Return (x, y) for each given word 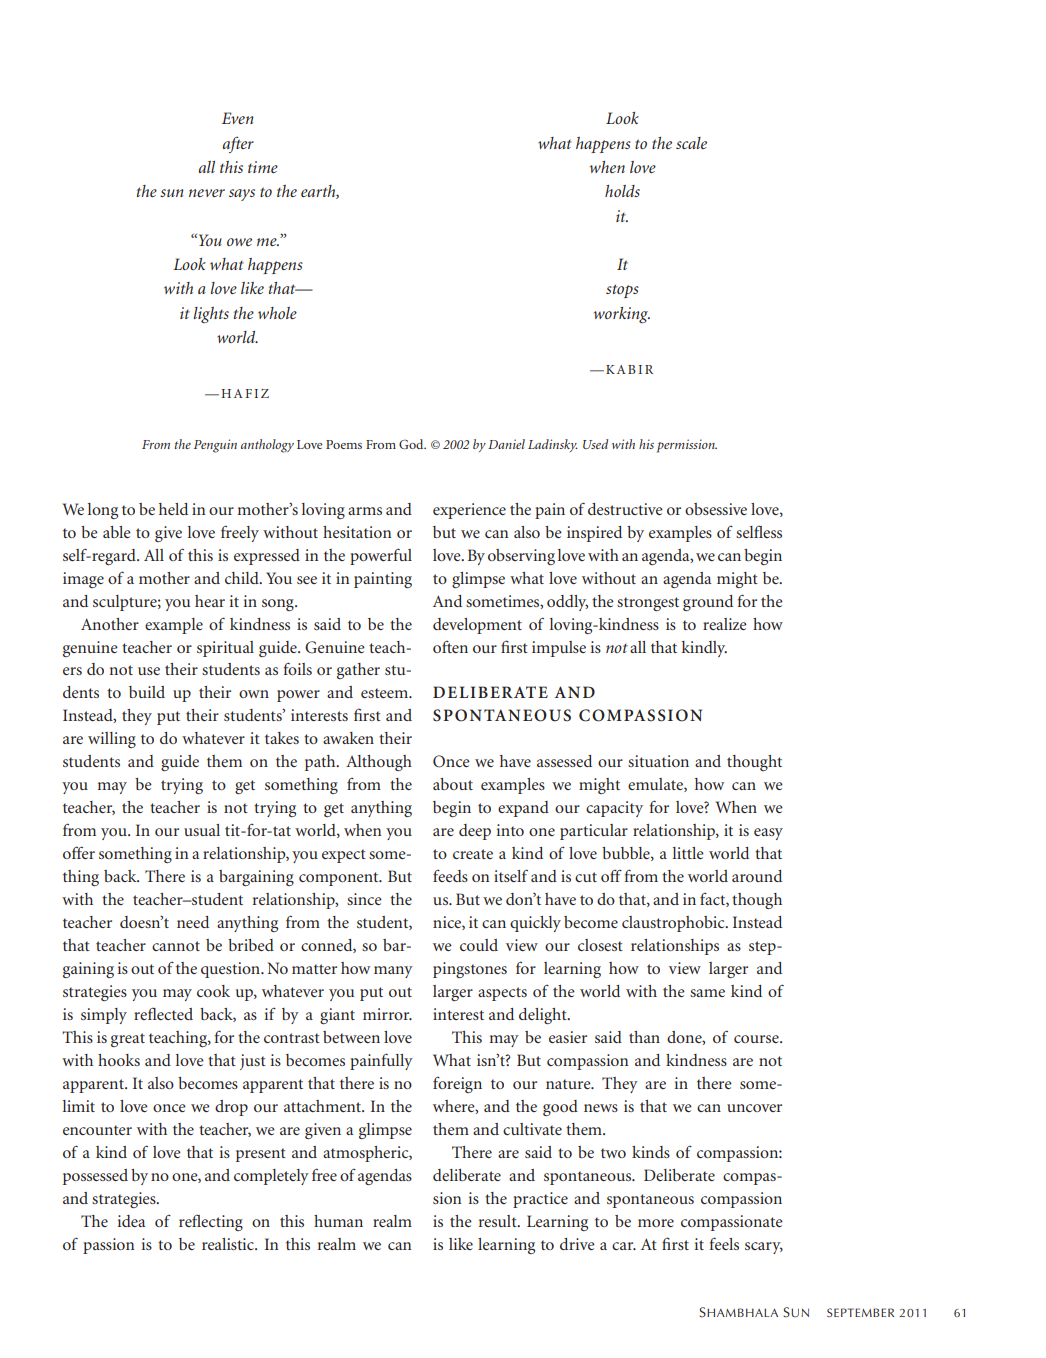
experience (469, 511)
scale (691, 143)
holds (622, 191)
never (207, 193)
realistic (229, 1244)
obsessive (716, 509)
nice (448, 923)
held (173, 509)
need (193, 922)
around (757, 876)
